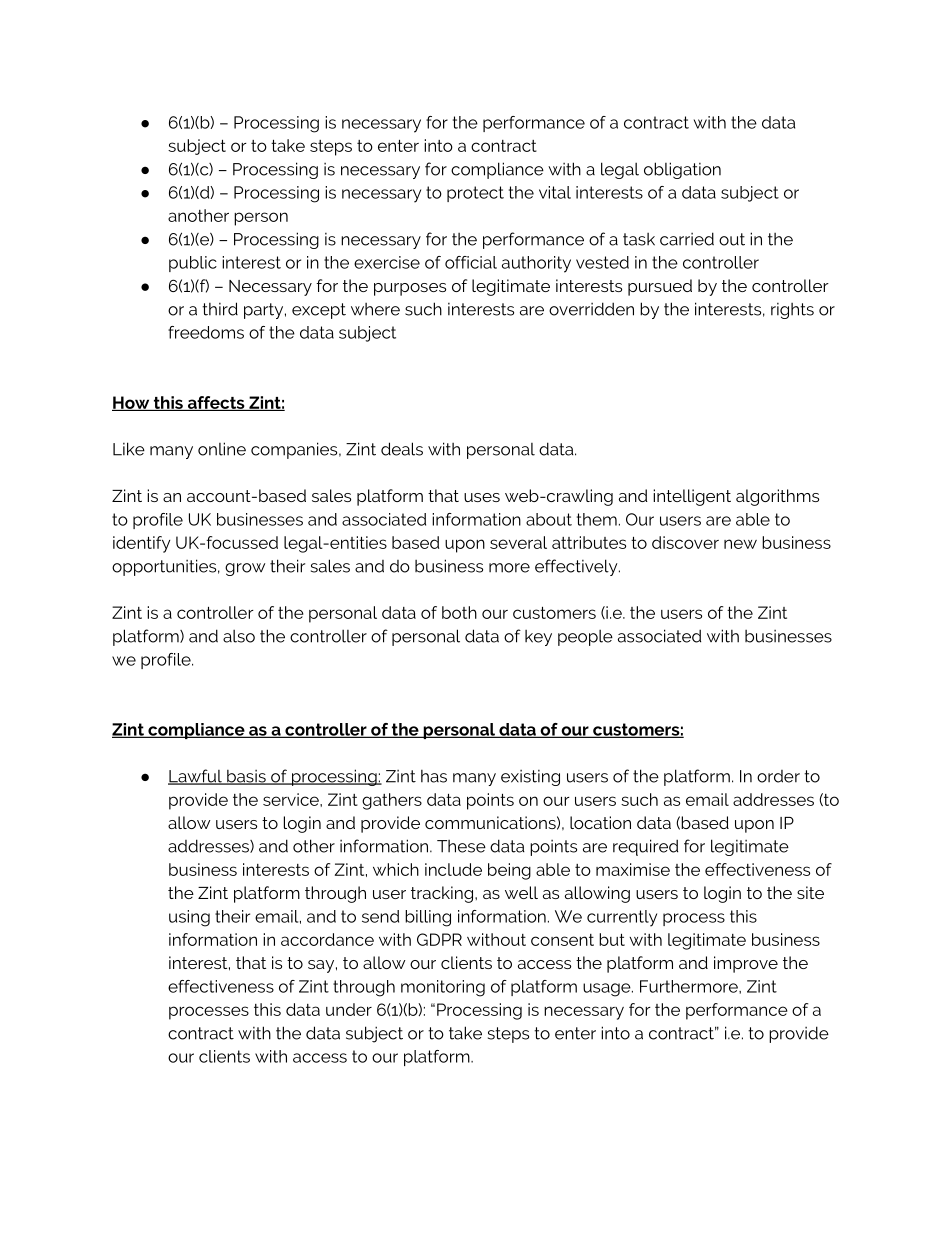  What do you see at coordinates (682, 170) in the screenshot?
I see `obligation` at bounding box center [682, 170].
